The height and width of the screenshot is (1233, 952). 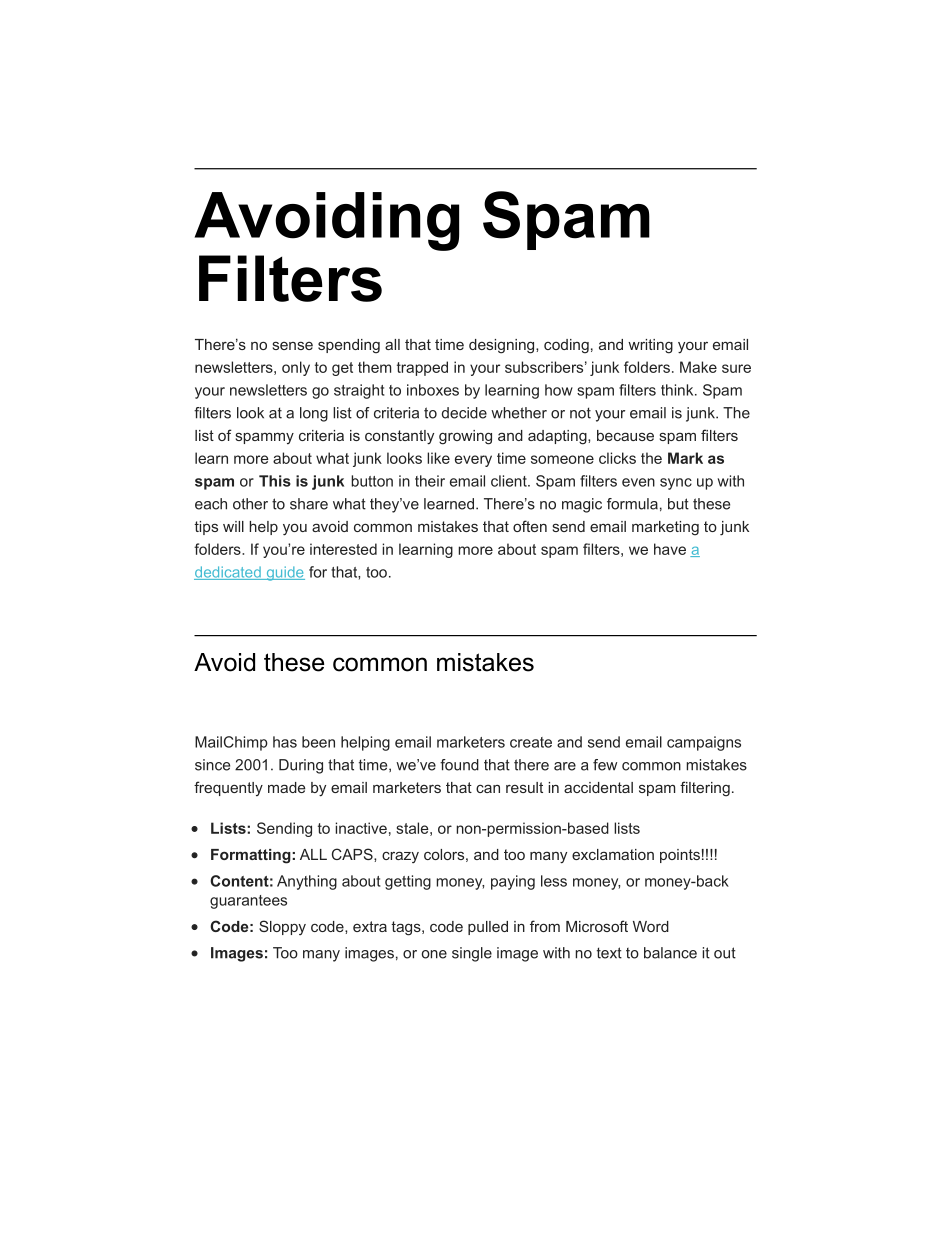 What do you see at coordinates (531, 742) in the screenshot?
I see `create` at bounding box center [531, 742].
